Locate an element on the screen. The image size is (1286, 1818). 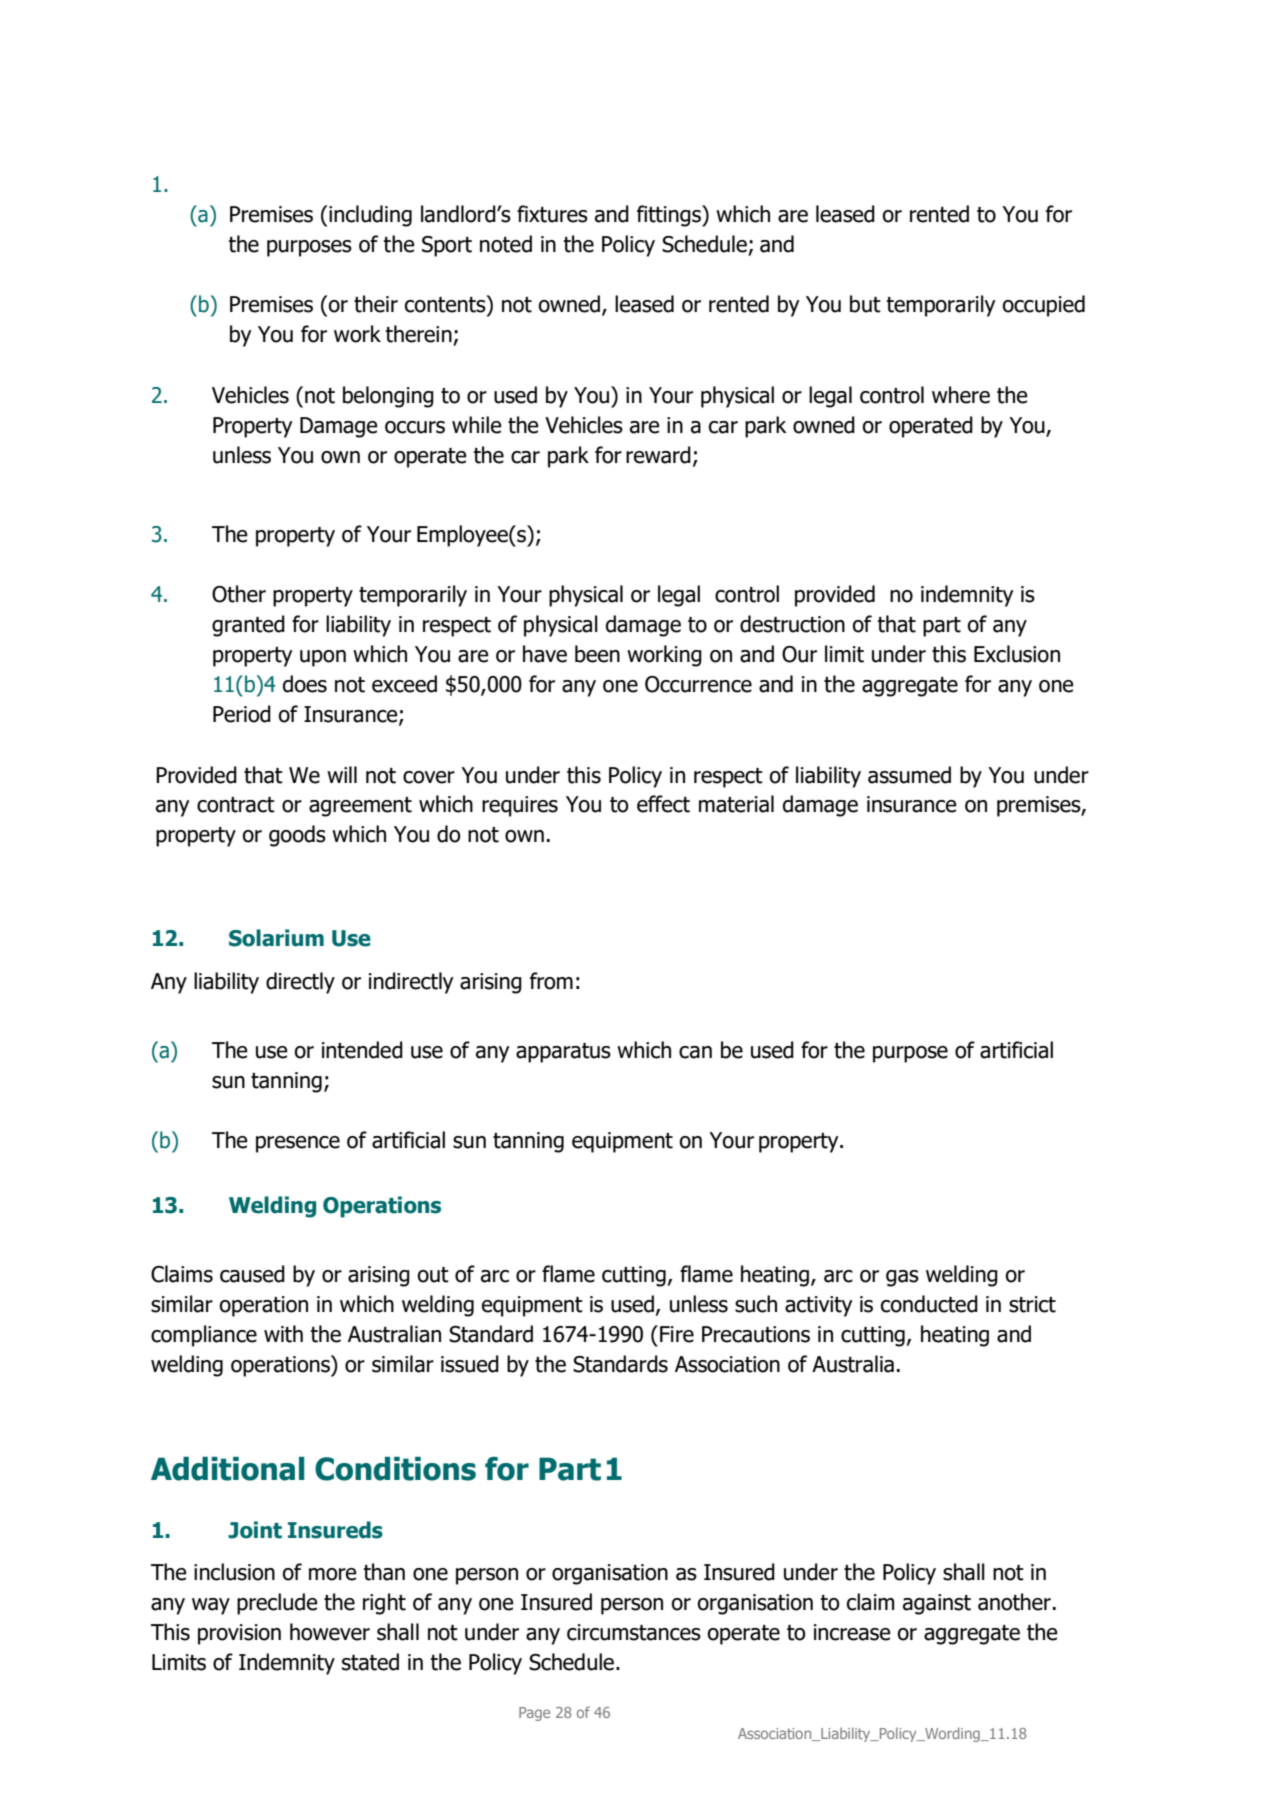
gas is located at coordinates (902, 1278).
